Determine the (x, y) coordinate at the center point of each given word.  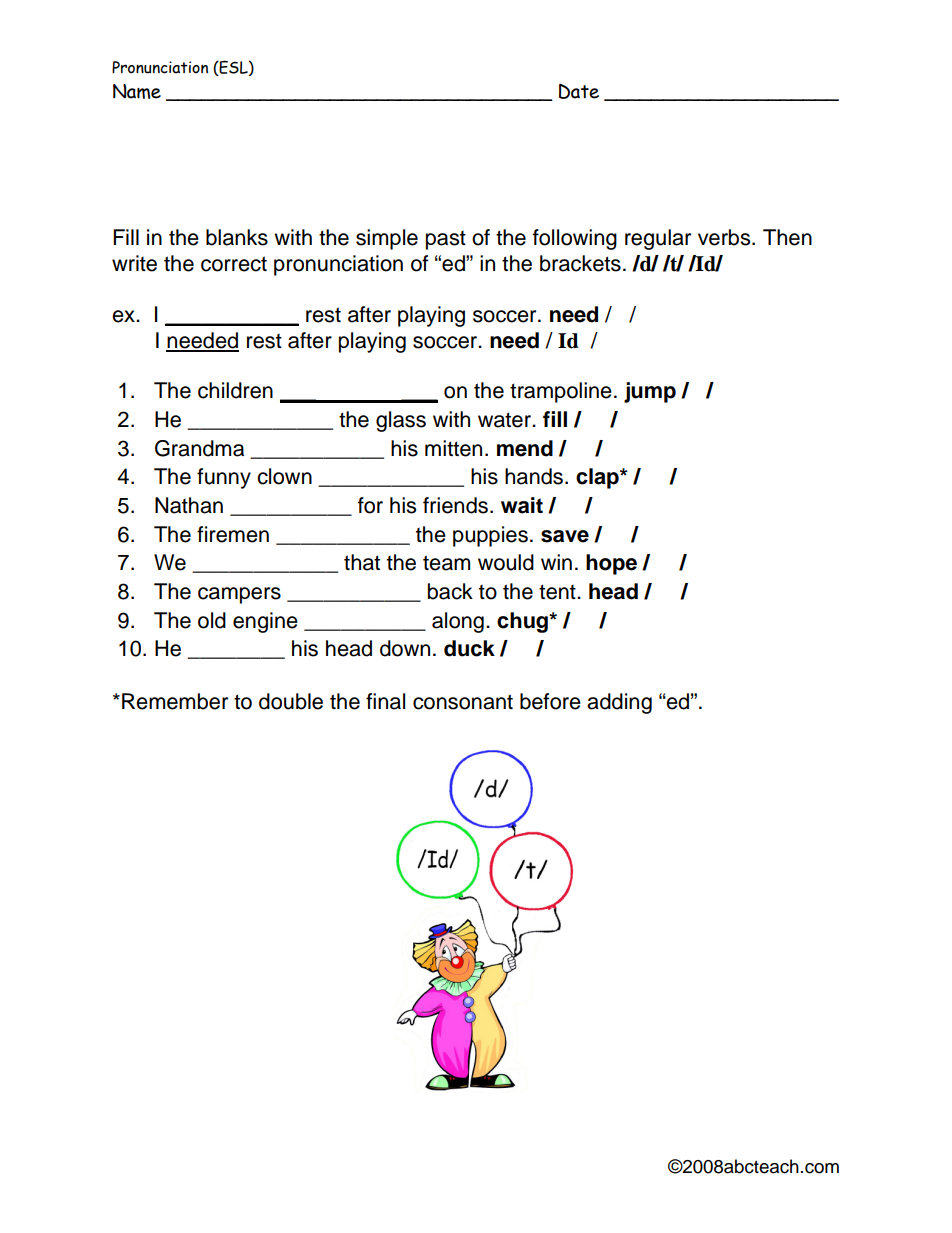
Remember (175, 701)
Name (137, 91)
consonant (463, 702)
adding (619, 703)
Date (579, 91)
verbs (725, 237)
